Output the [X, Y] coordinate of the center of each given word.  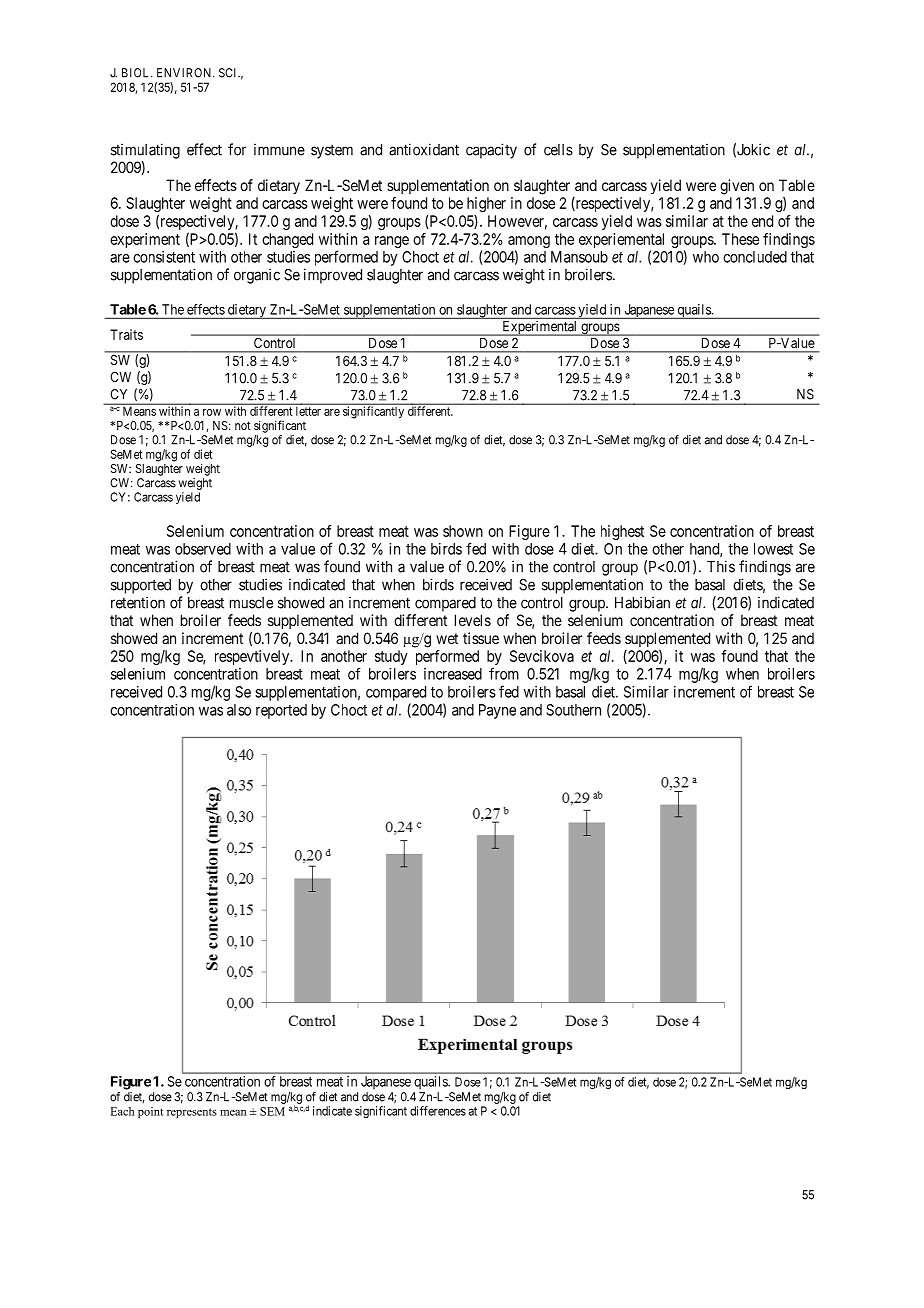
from [504, 673]
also [239, 710]
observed [203, 549]
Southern [573, 710]
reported [281, 711]
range [392, 242]
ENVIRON [185, 73]
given [737, 187]
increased [453, 674]
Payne [497, 711]
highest [622, 532]
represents [192, 1113]
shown [463, 531]
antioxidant [424, 149]
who [706, 257]
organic [257, 276]
